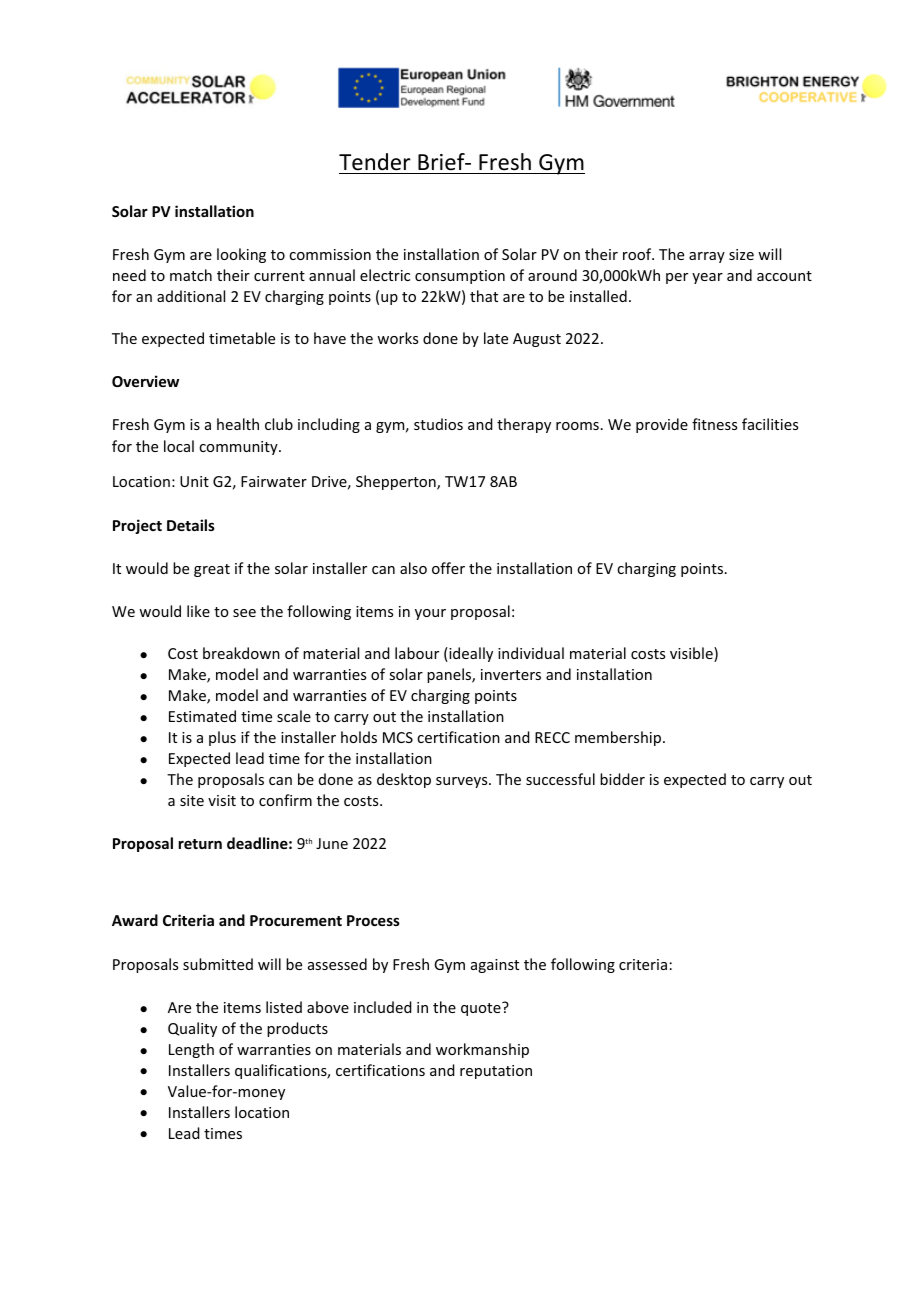 The image size is (924, 1307). I want to click on Length, so click(191, 1050).
